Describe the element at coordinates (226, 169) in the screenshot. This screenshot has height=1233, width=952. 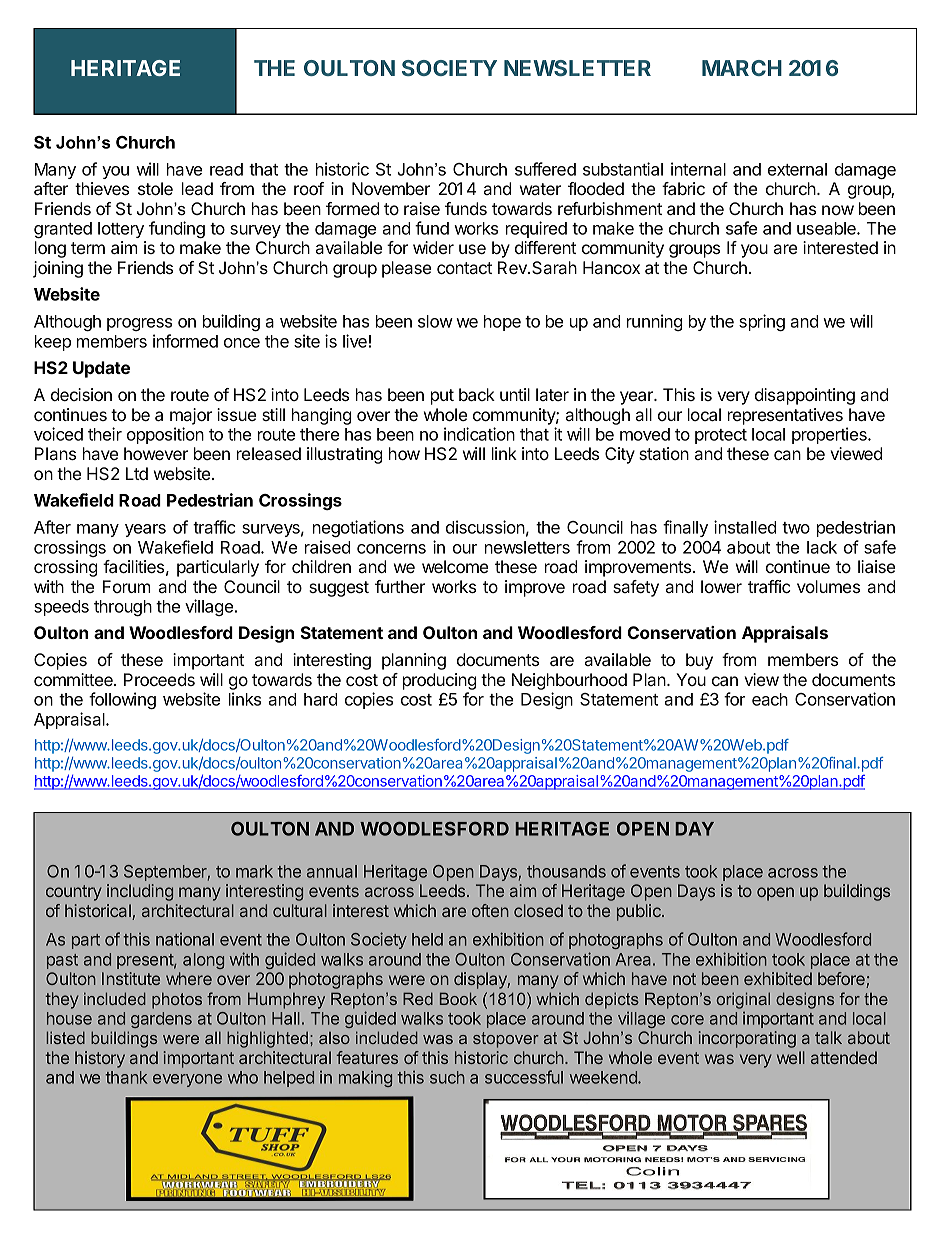
I see `read` at that location.
